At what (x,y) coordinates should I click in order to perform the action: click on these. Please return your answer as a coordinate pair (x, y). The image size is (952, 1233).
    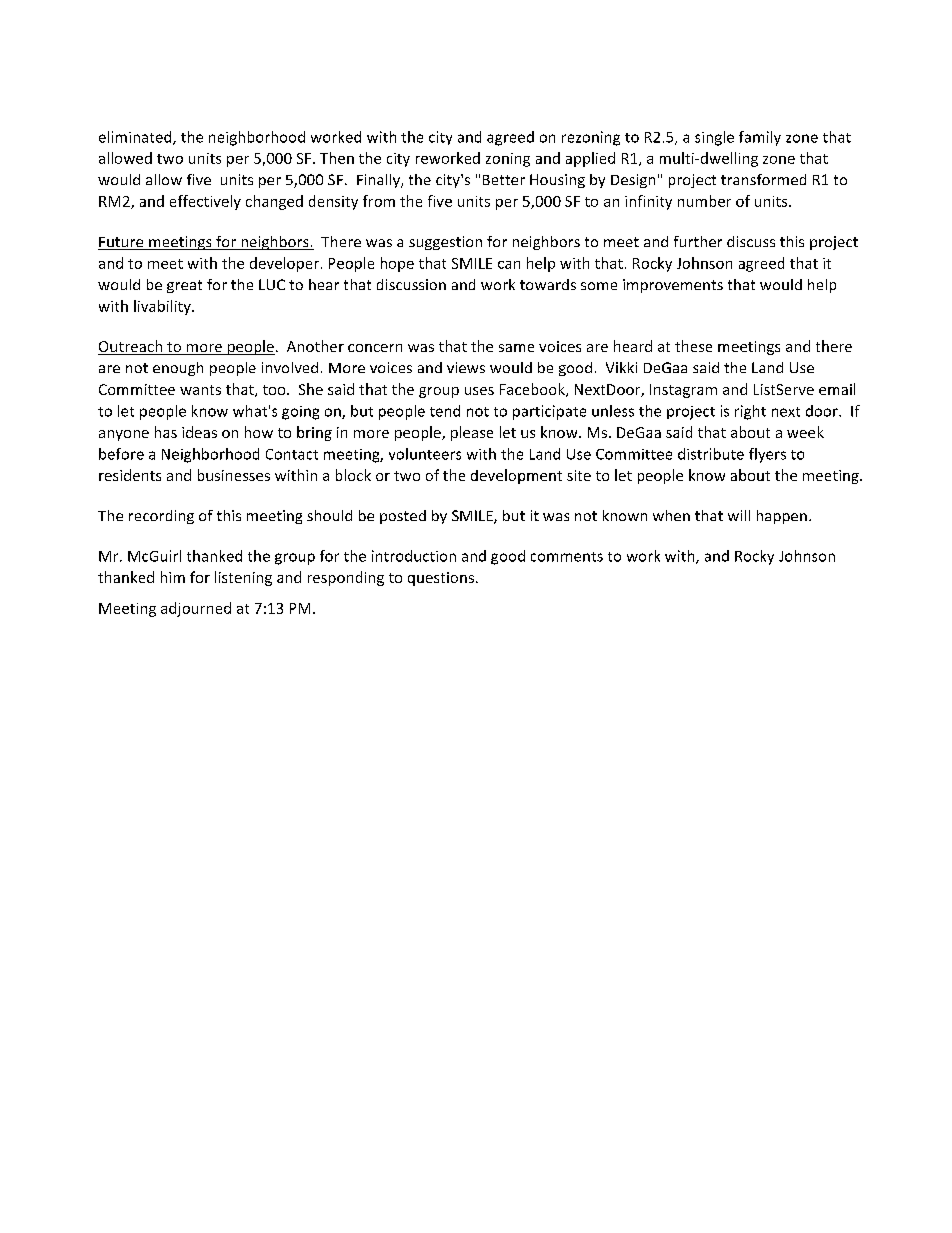
    Looking at the image, I should click on (693, 346).
